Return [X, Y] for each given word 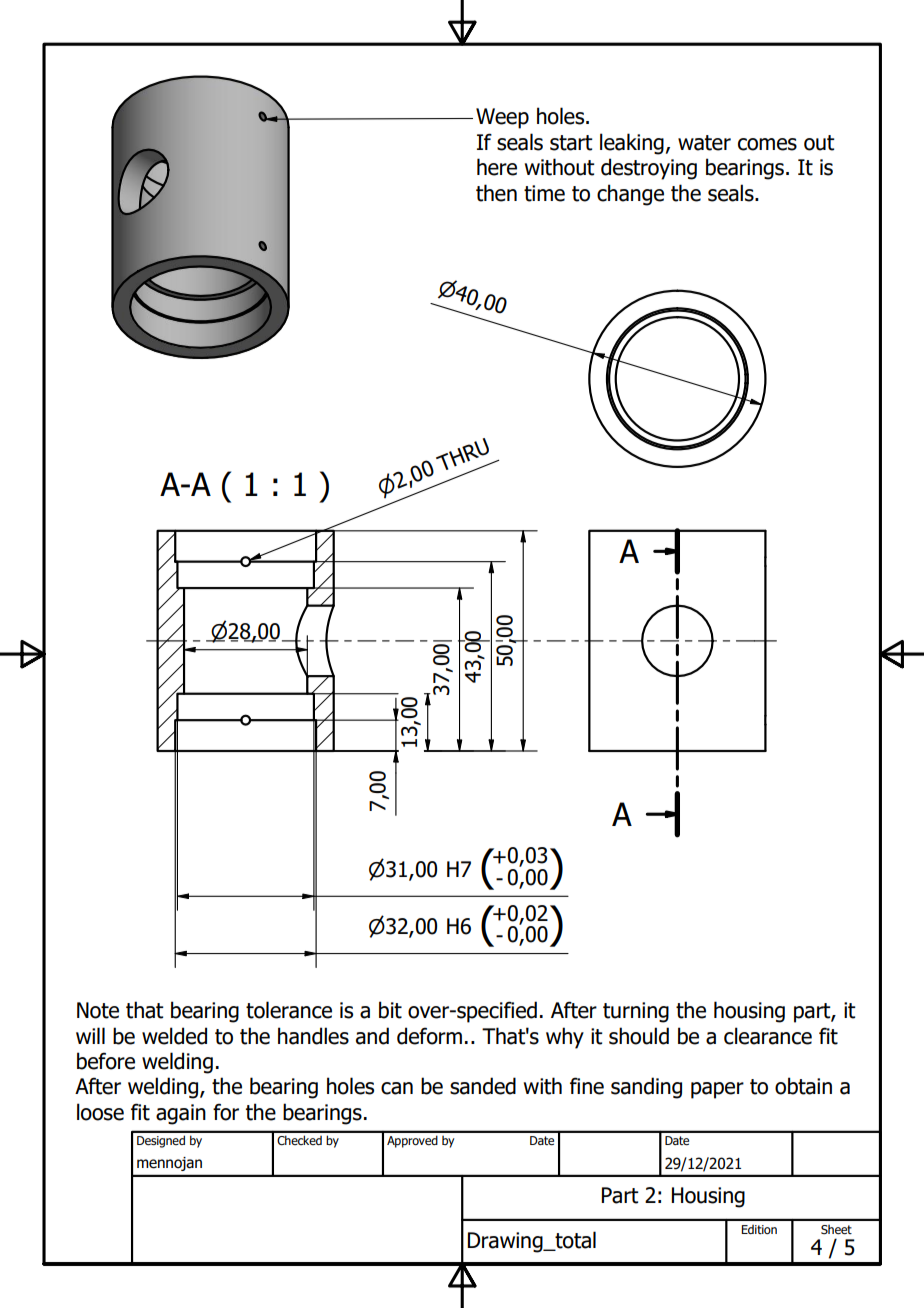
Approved [412, 1141]
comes [767, 144]
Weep [502, 118]
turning [636, 1012]
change [630, 195]
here [497, 167]
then [496, 193]
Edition [759, 1229]
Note [98, 1010]
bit [390, 1010]
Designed [161, 1141]
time [544, 193]
